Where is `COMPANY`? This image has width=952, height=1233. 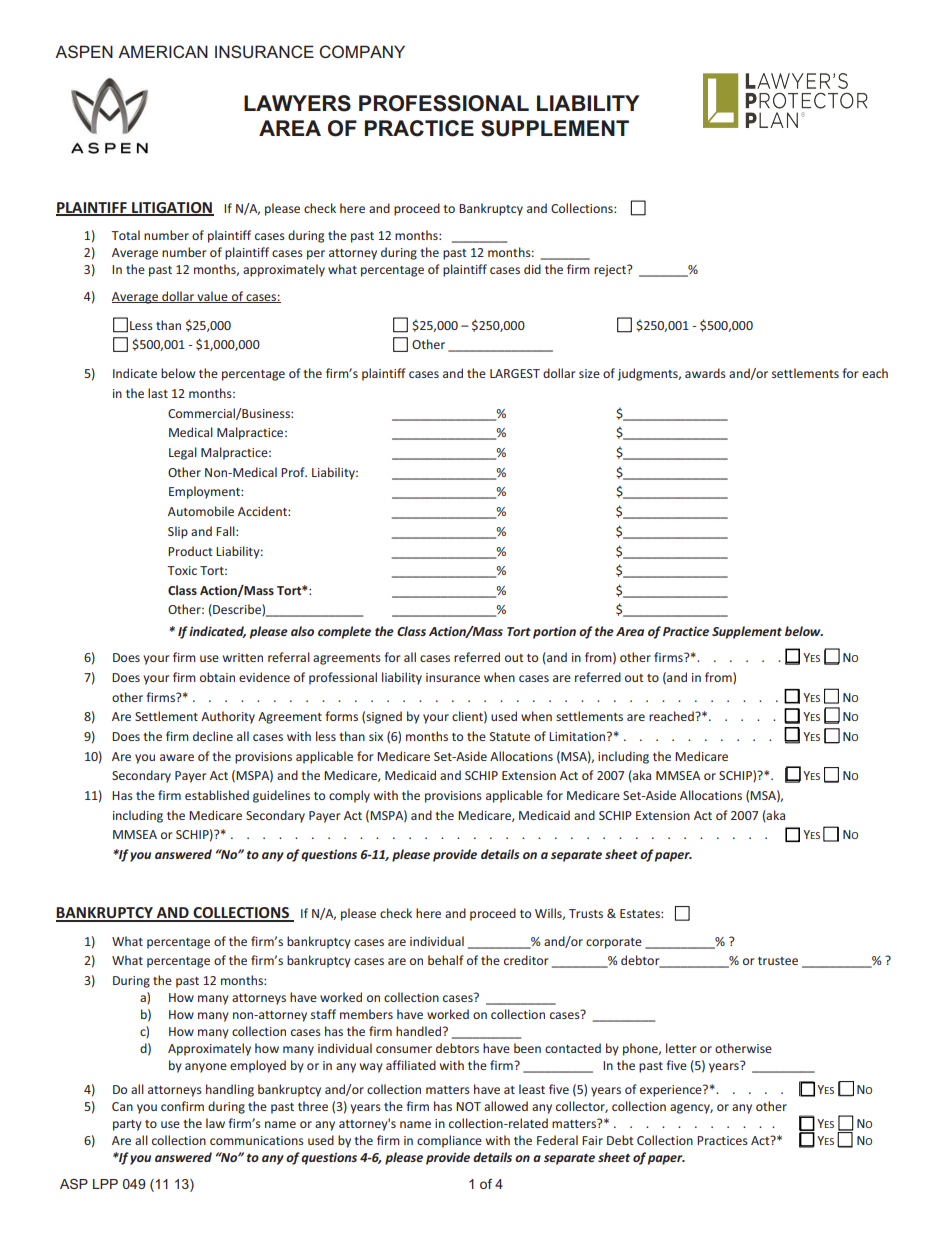 COMPANY is located at coordinates (362, 51).
